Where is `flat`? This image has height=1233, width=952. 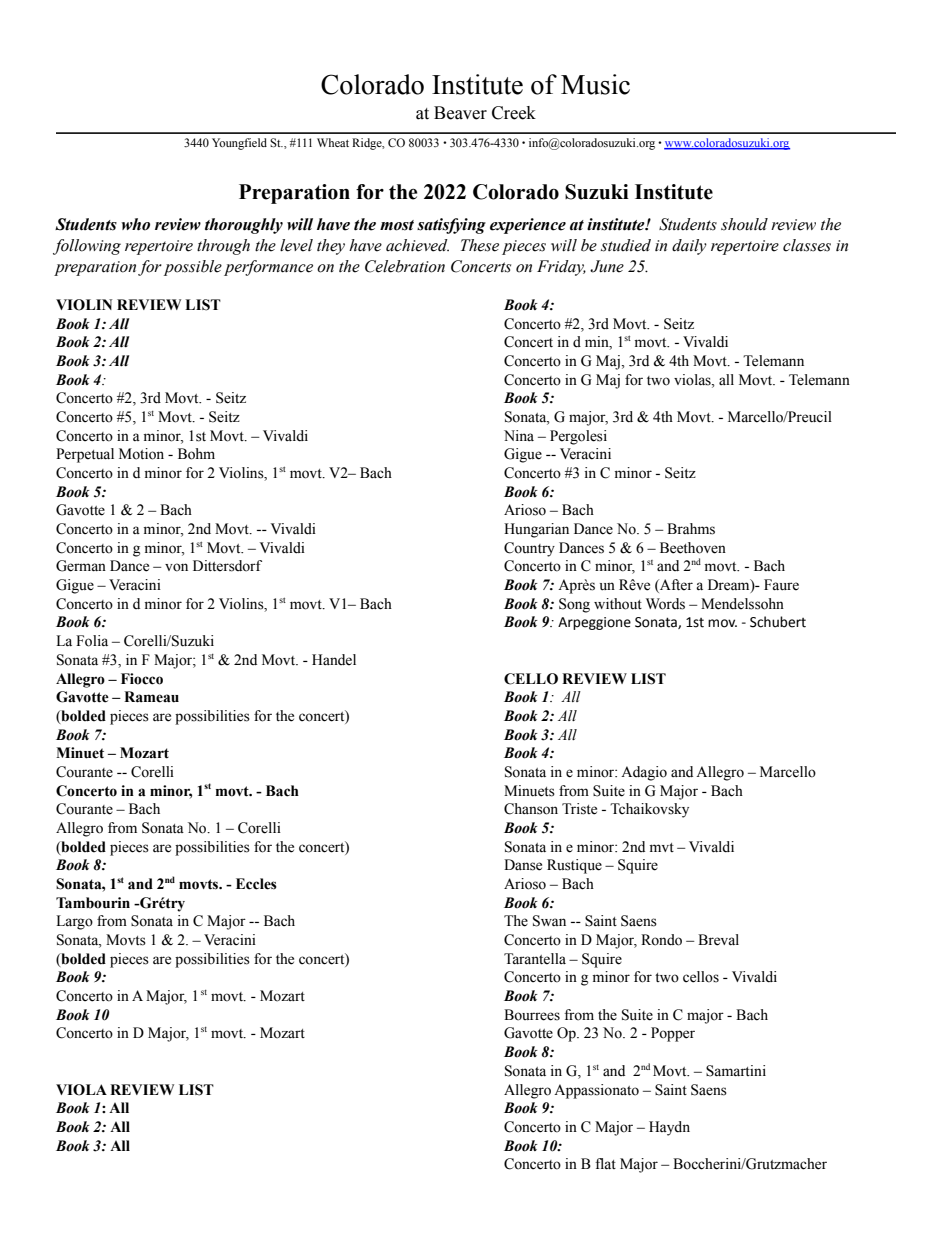 flat is located at coordinates (605, 1164).
